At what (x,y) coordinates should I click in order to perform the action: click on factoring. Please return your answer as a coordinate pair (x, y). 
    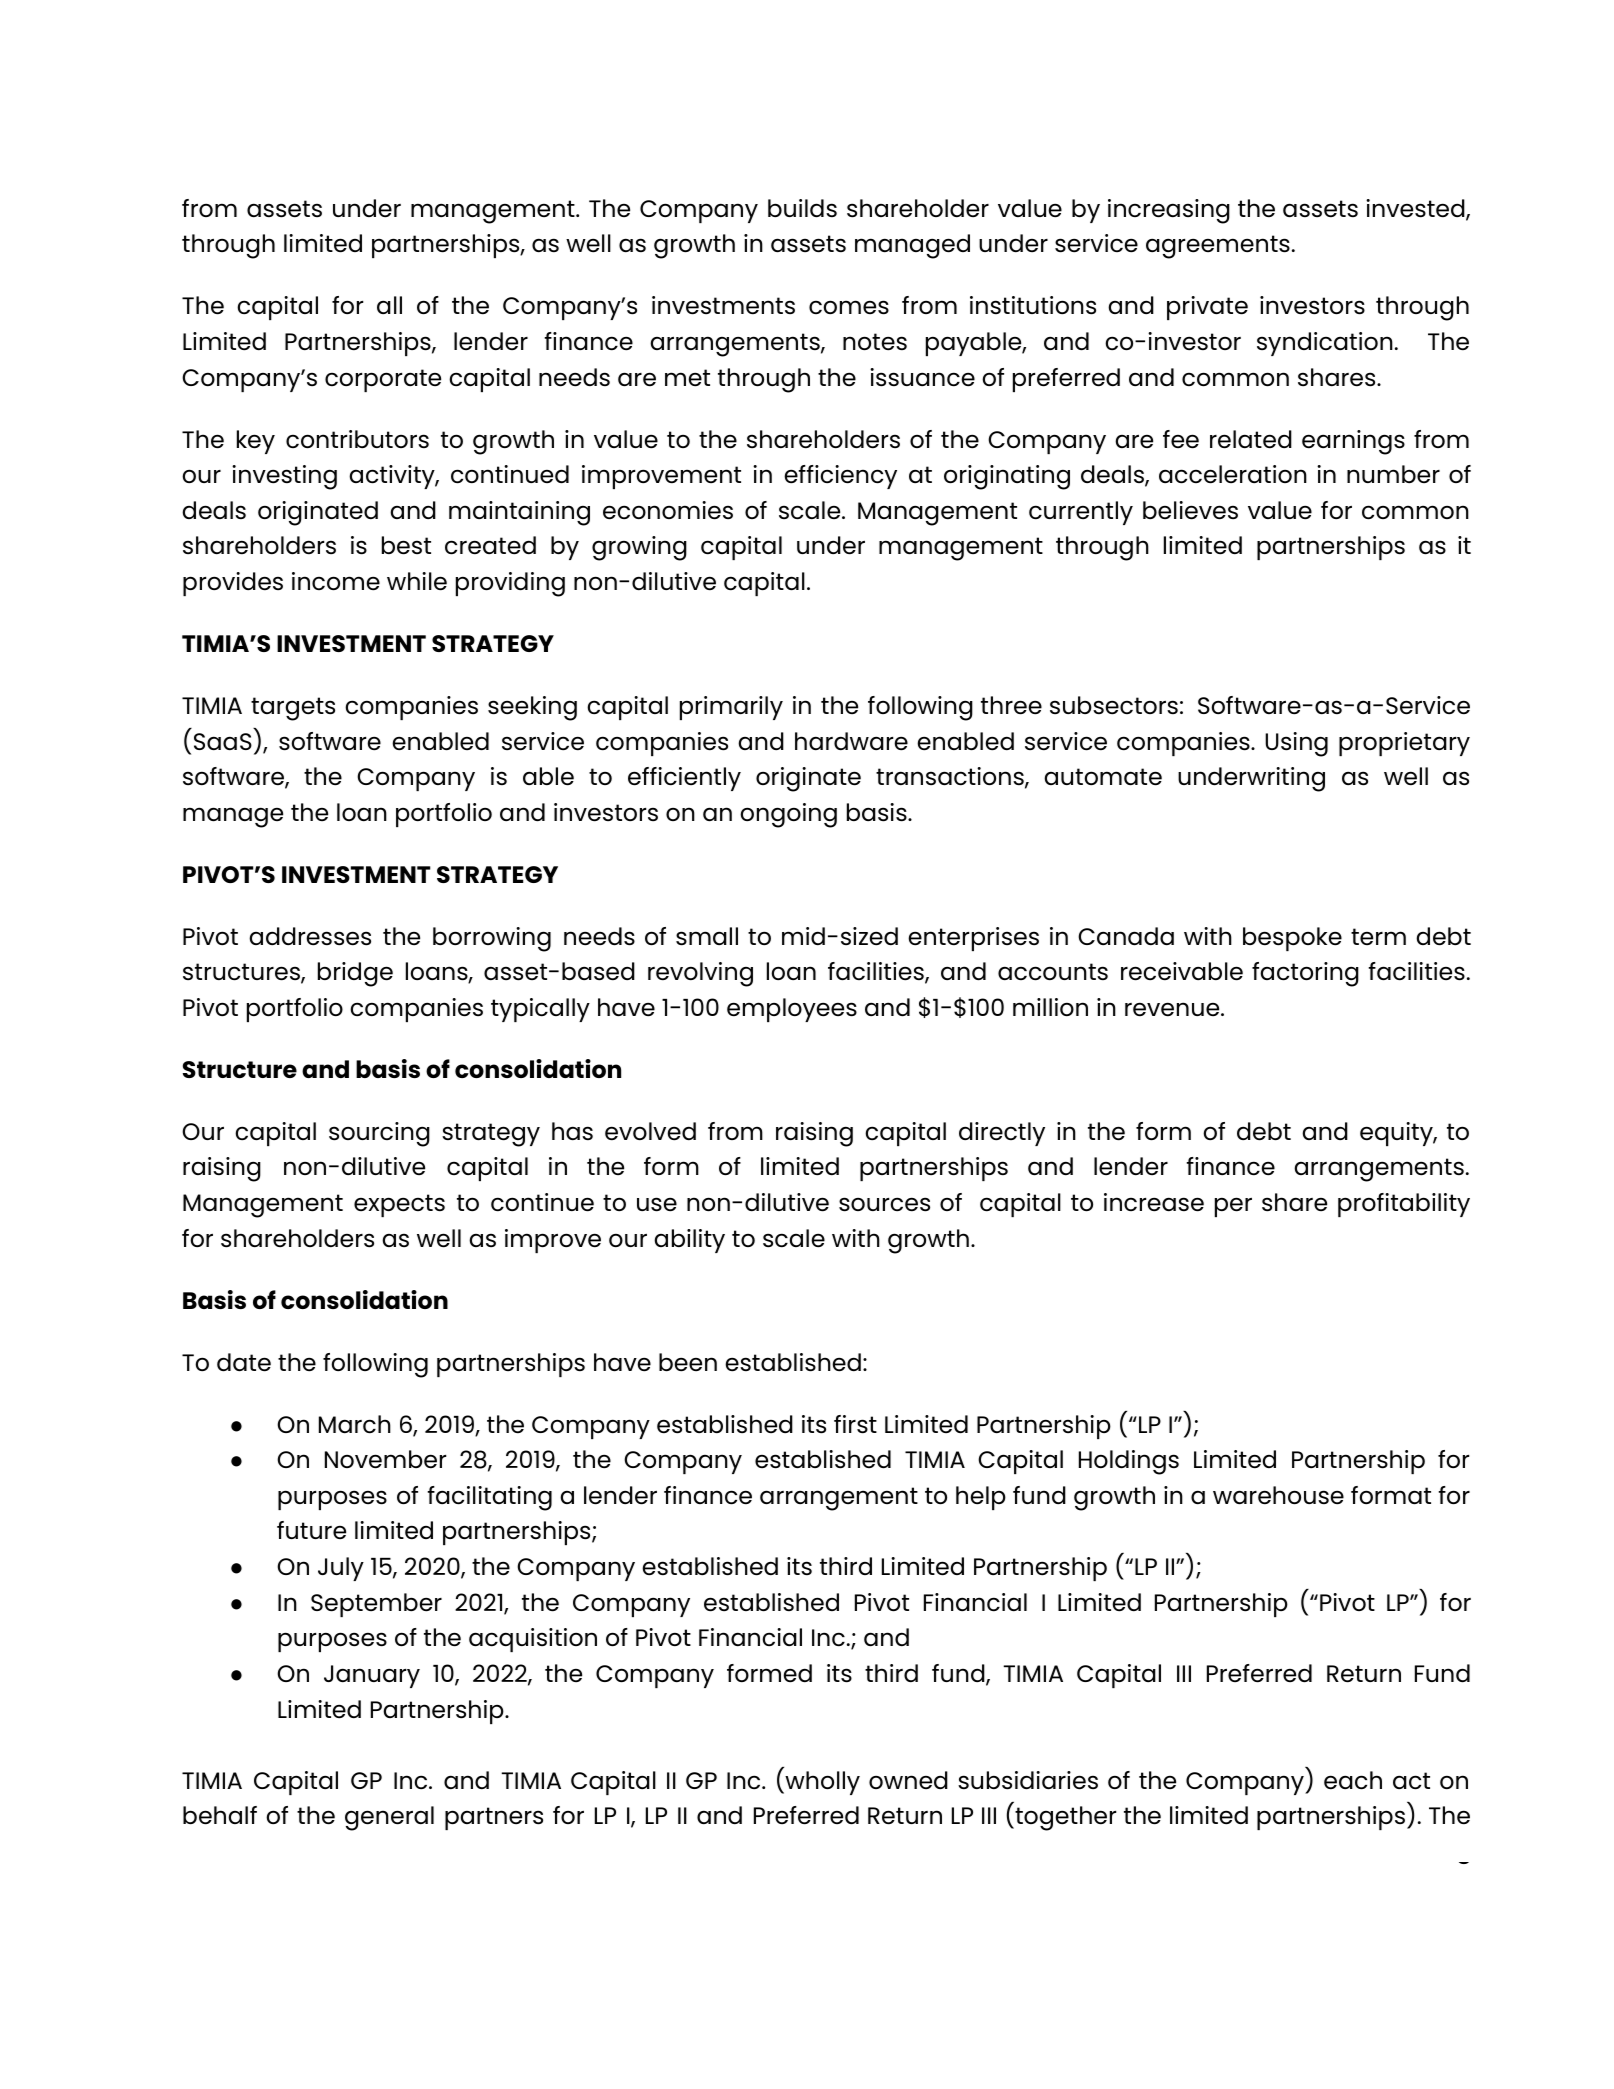
    Looking at the image, I should click on (1305, 974).
